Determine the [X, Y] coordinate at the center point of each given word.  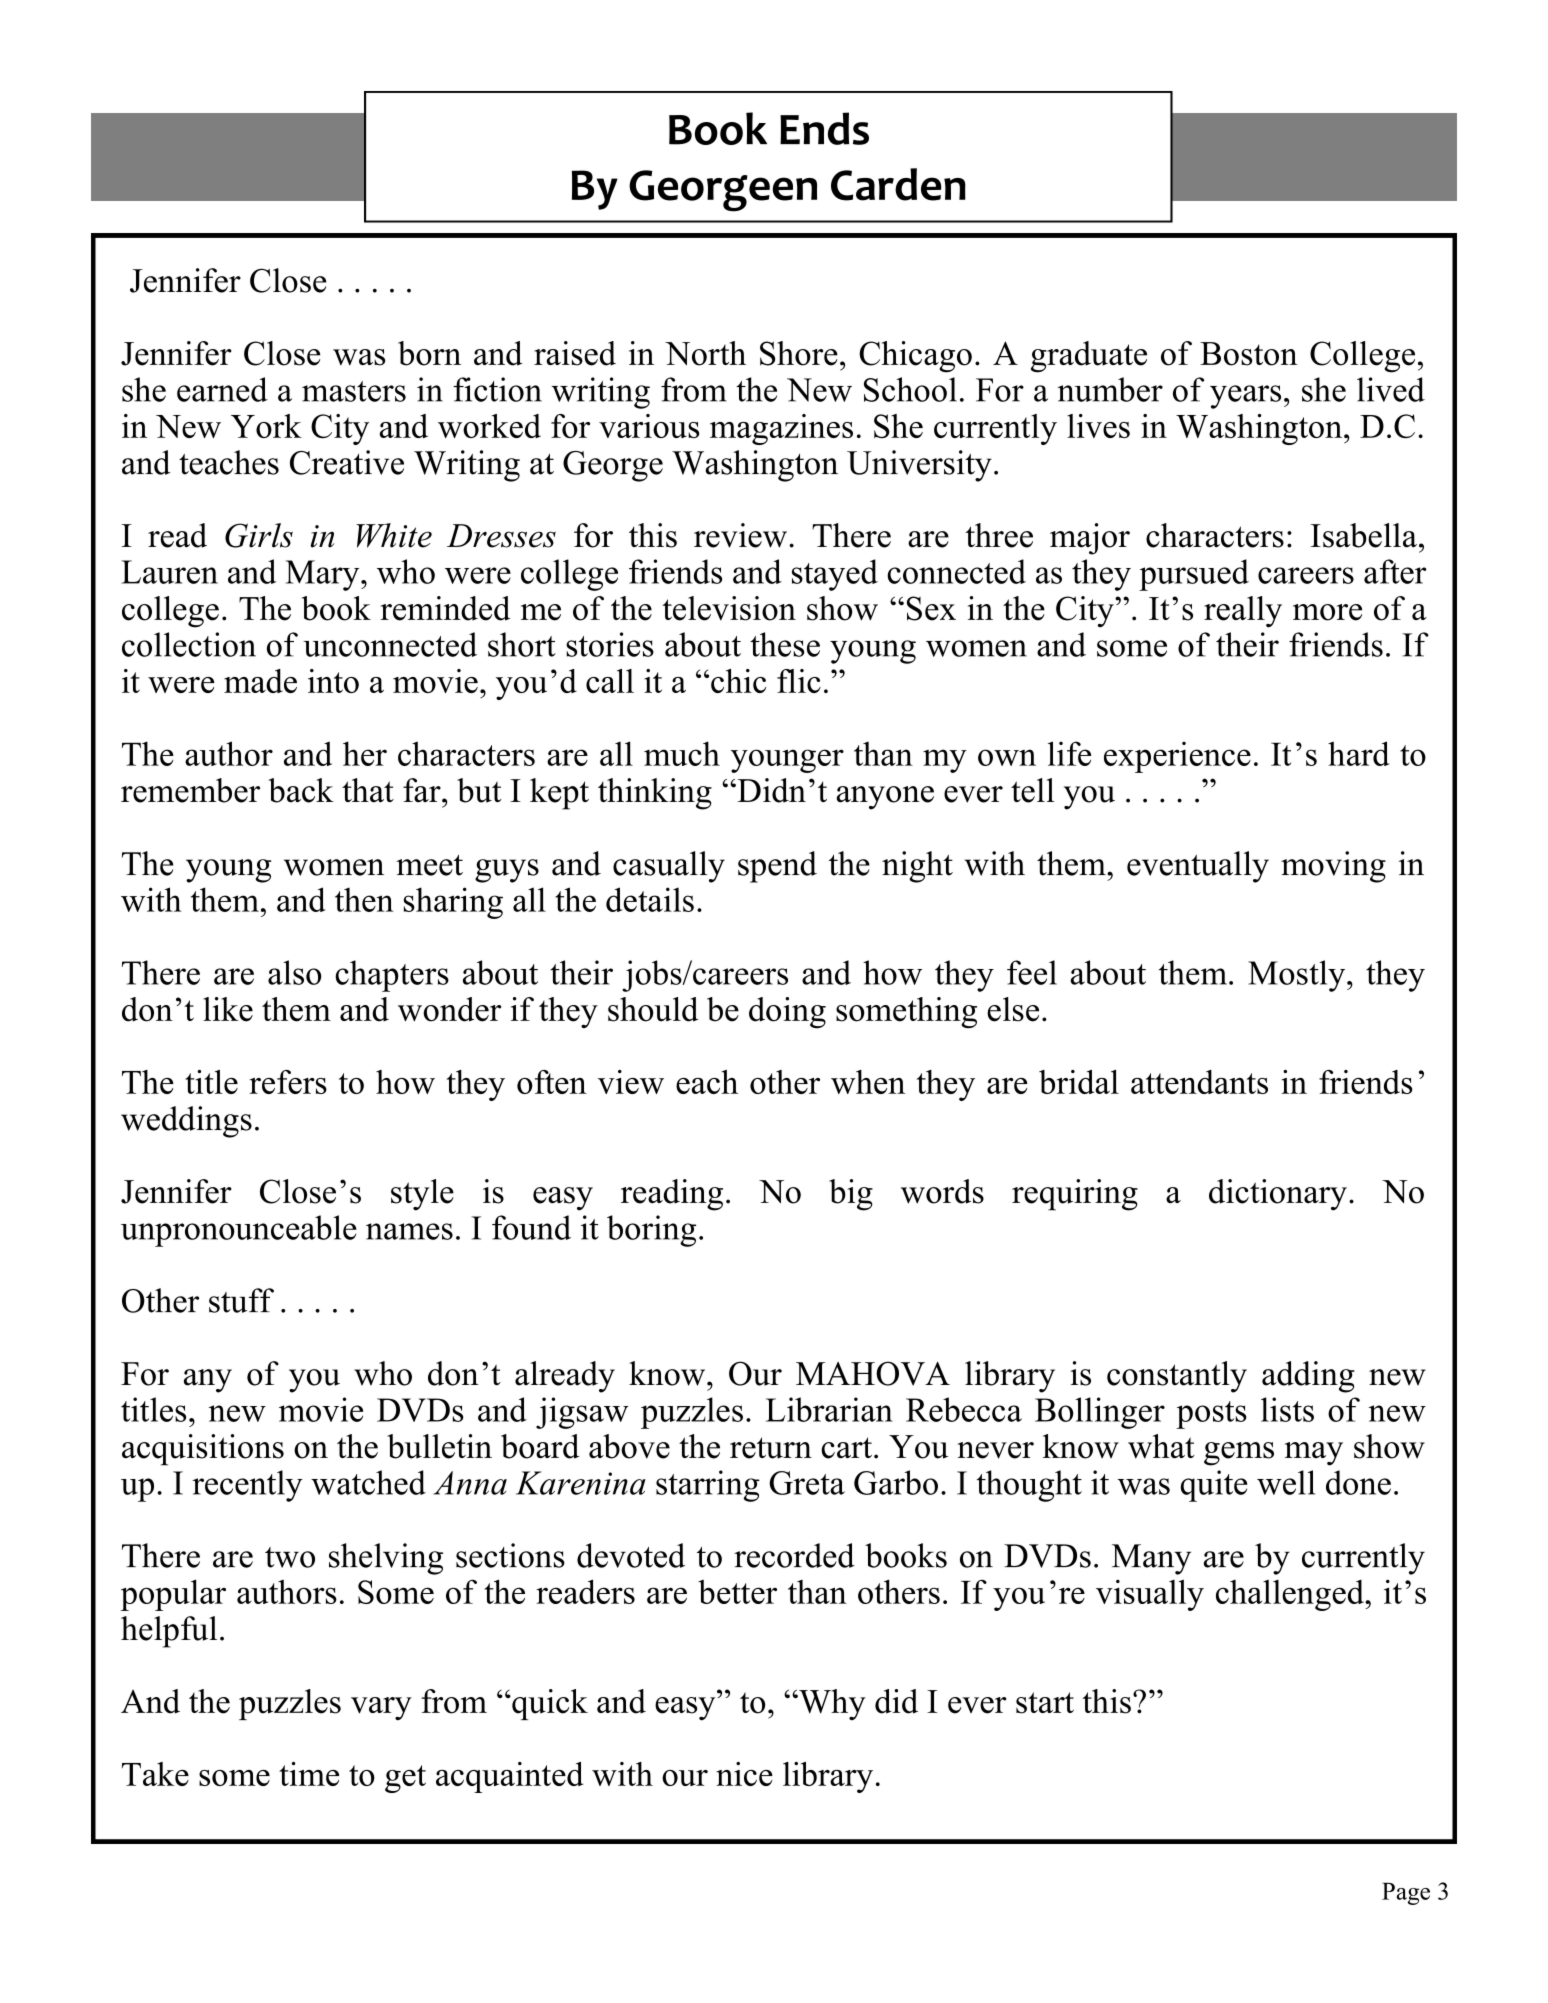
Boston [1248, 354]
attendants [1199, 1082]
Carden [898, 184]
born [429, 353]
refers [288, 1082]
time [309, 1774]
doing [787, 1013]
